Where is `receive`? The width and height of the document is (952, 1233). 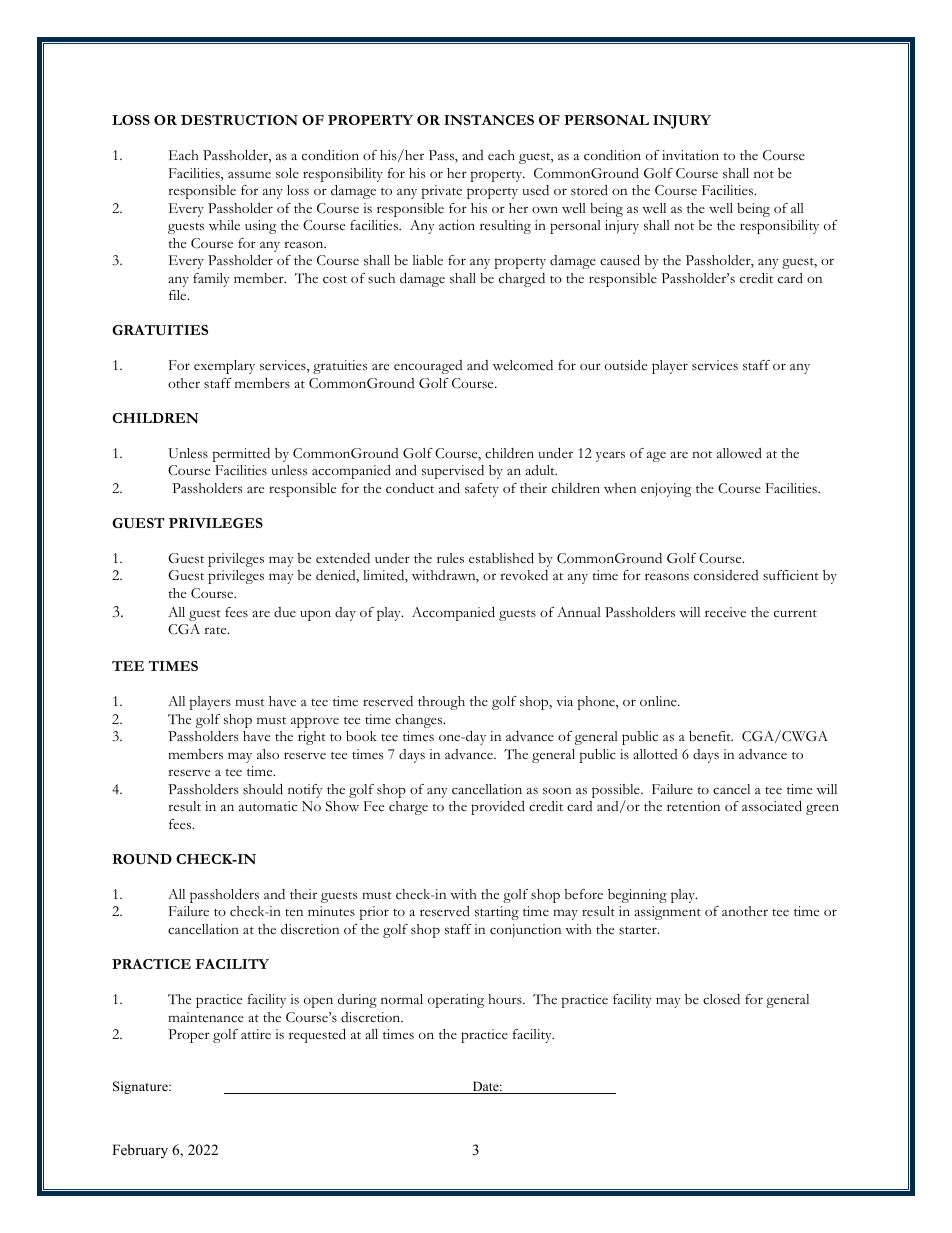 receive is located at coordinates (725, 612).
